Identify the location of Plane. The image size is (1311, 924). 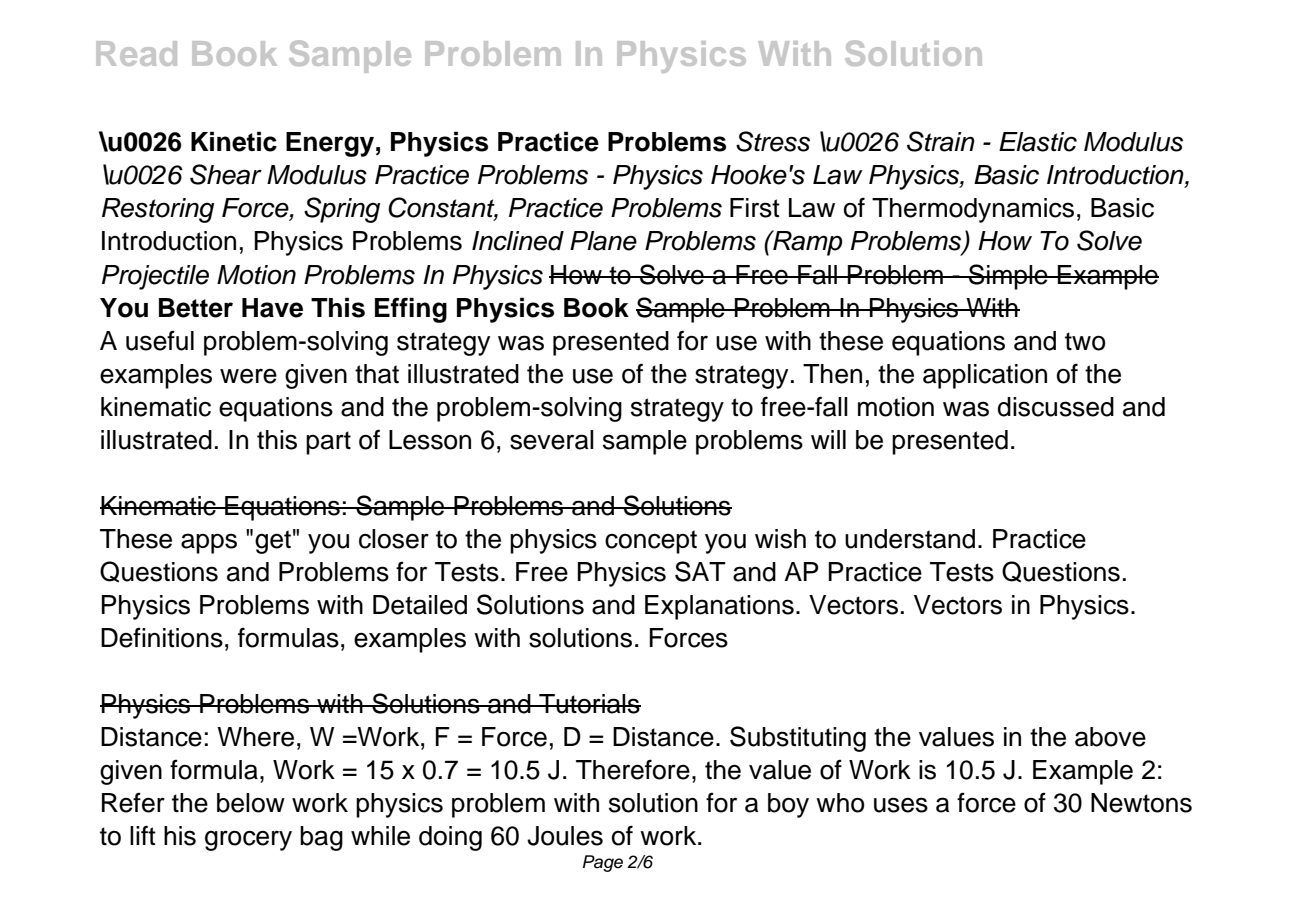
(603, 241).
